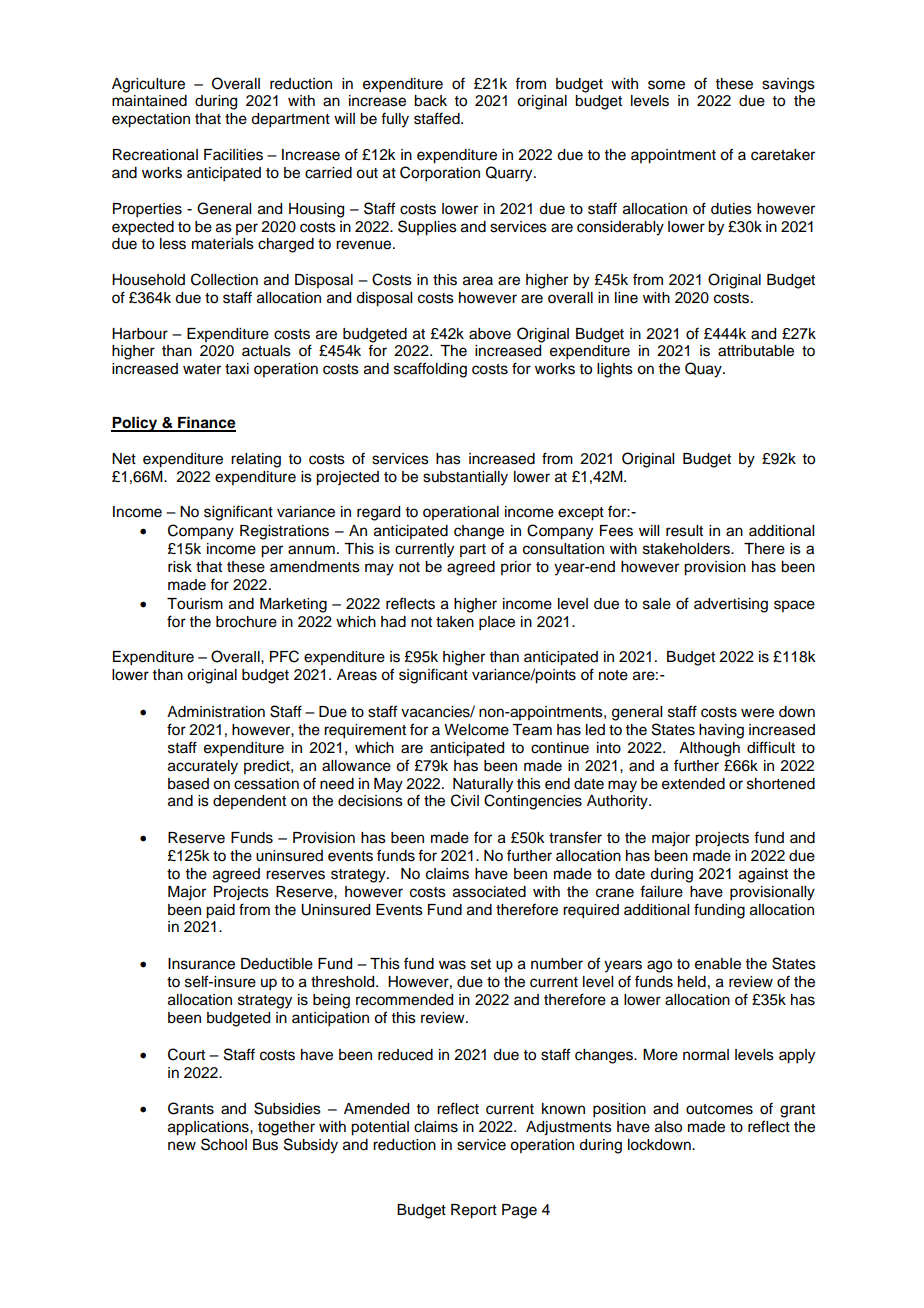 The image size is (924, 1308). Describe the element at coordinates (666, 85) in the page. I see `some` at that location.
